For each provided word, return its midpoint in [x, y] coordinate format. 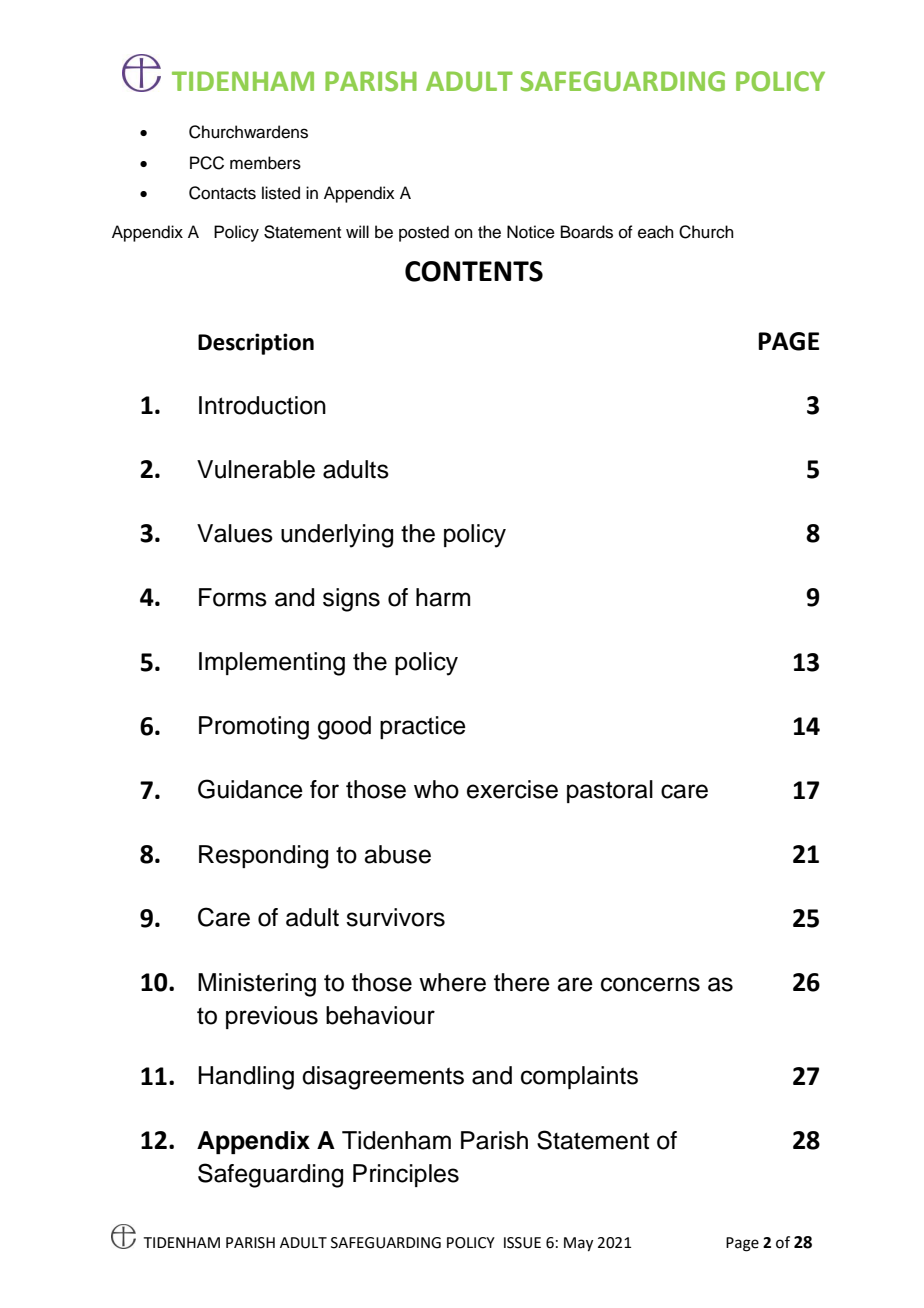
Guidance [250, 789]
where [452, 982]
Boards [587, 232]
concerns [650, 984]
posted [424, 233]
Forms [233, 597]
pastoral [610, 791]
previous [272, 1017]
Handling [246, 1078]
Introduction [262, 405]
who [436, 789]
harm [443, 597]
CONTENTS [474, 271]
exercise [512, 789]
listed [281, 193]
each [656, 232]
